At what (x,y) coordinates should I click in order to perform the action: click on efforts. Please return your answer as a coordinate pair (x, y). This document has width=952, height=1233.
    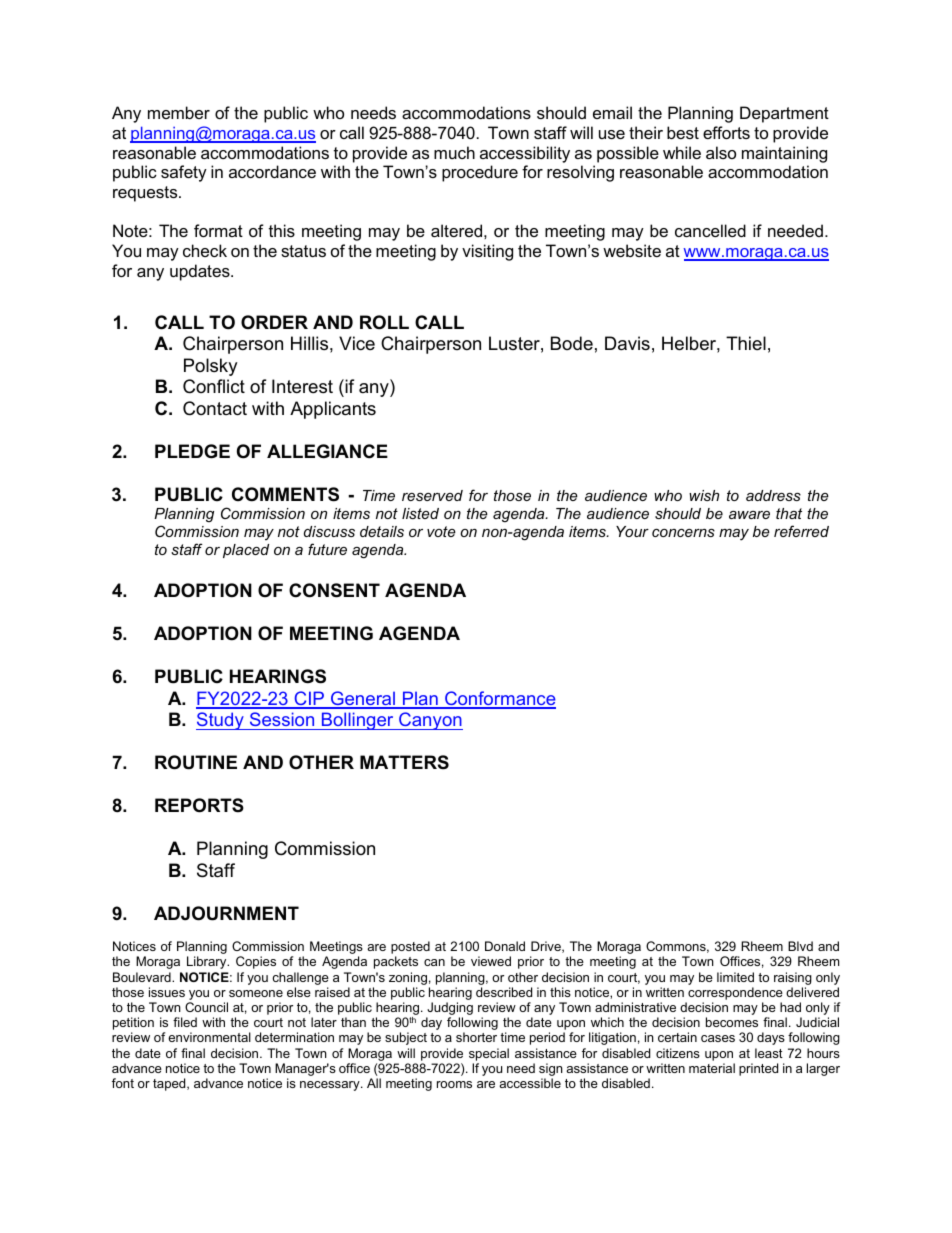
    Looking at the image, I should click on (726, 132).
